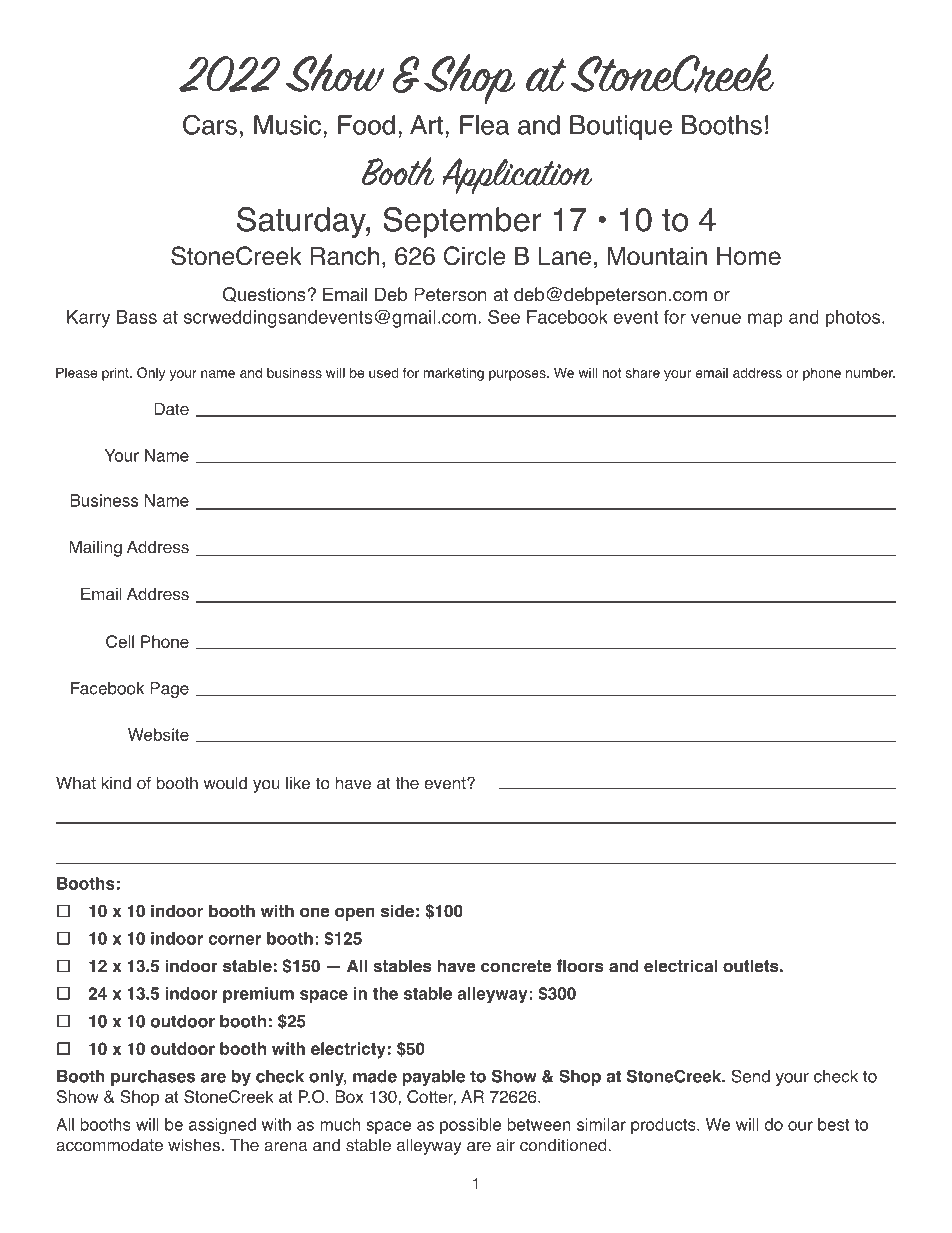 This image has width=952, height=1233. I want to click on floors, so click(580, 966).
